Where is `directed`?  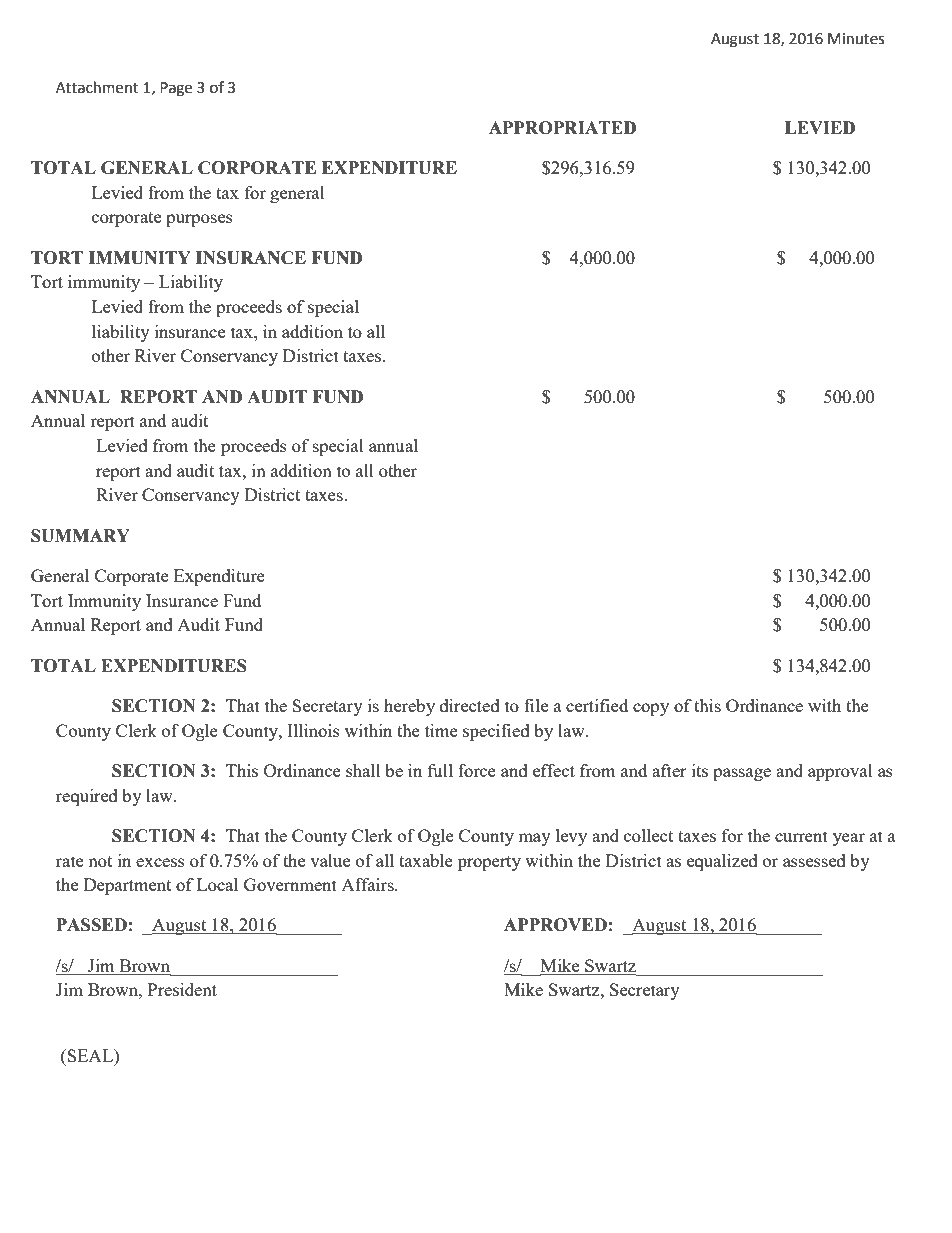 directed is located at coordinates (470, 705).
